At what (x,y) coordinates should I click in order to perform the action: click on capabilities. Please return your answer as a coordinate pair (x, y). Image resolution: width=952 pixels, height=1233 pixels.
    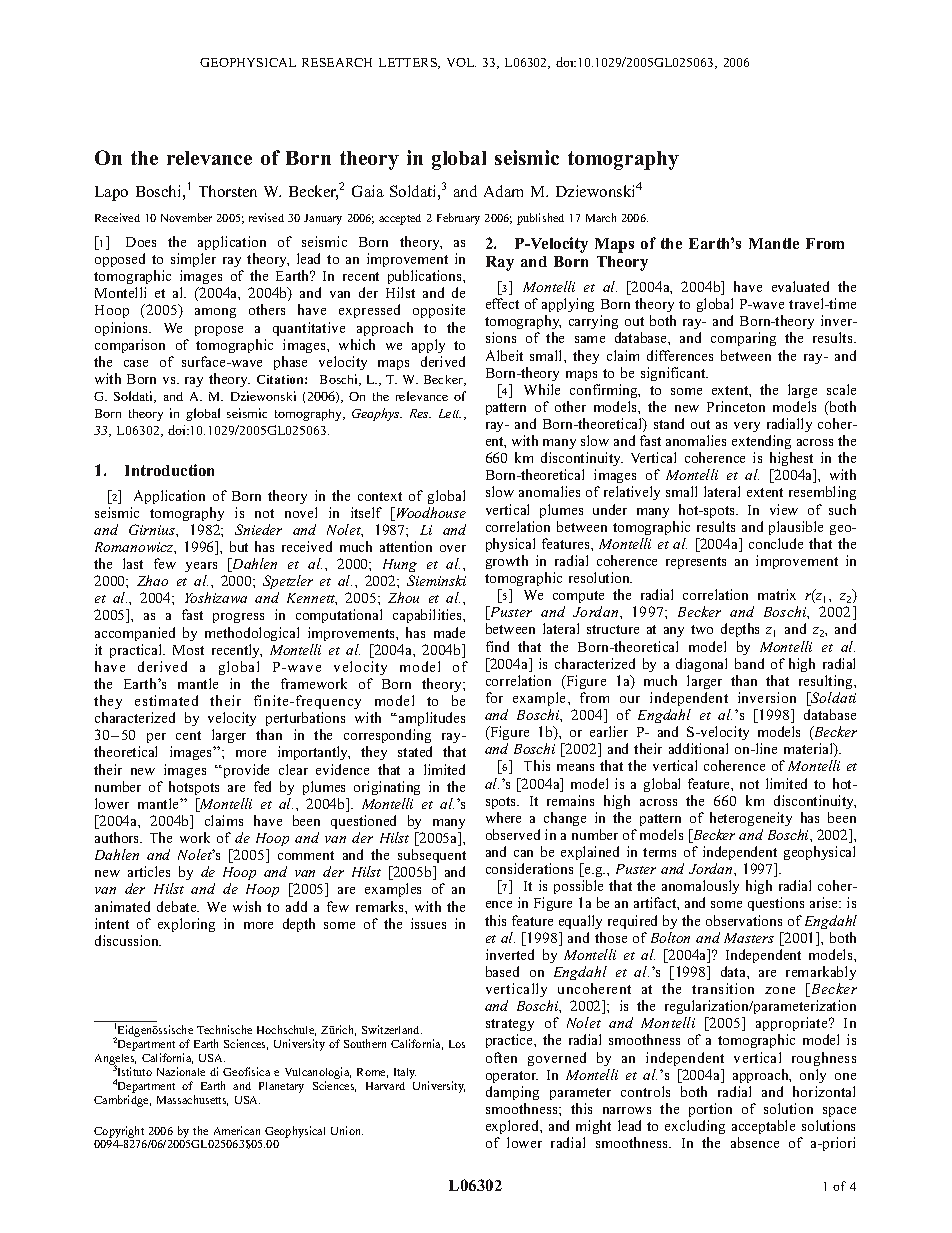
    Looking at the image, I should click on (428, 616).
